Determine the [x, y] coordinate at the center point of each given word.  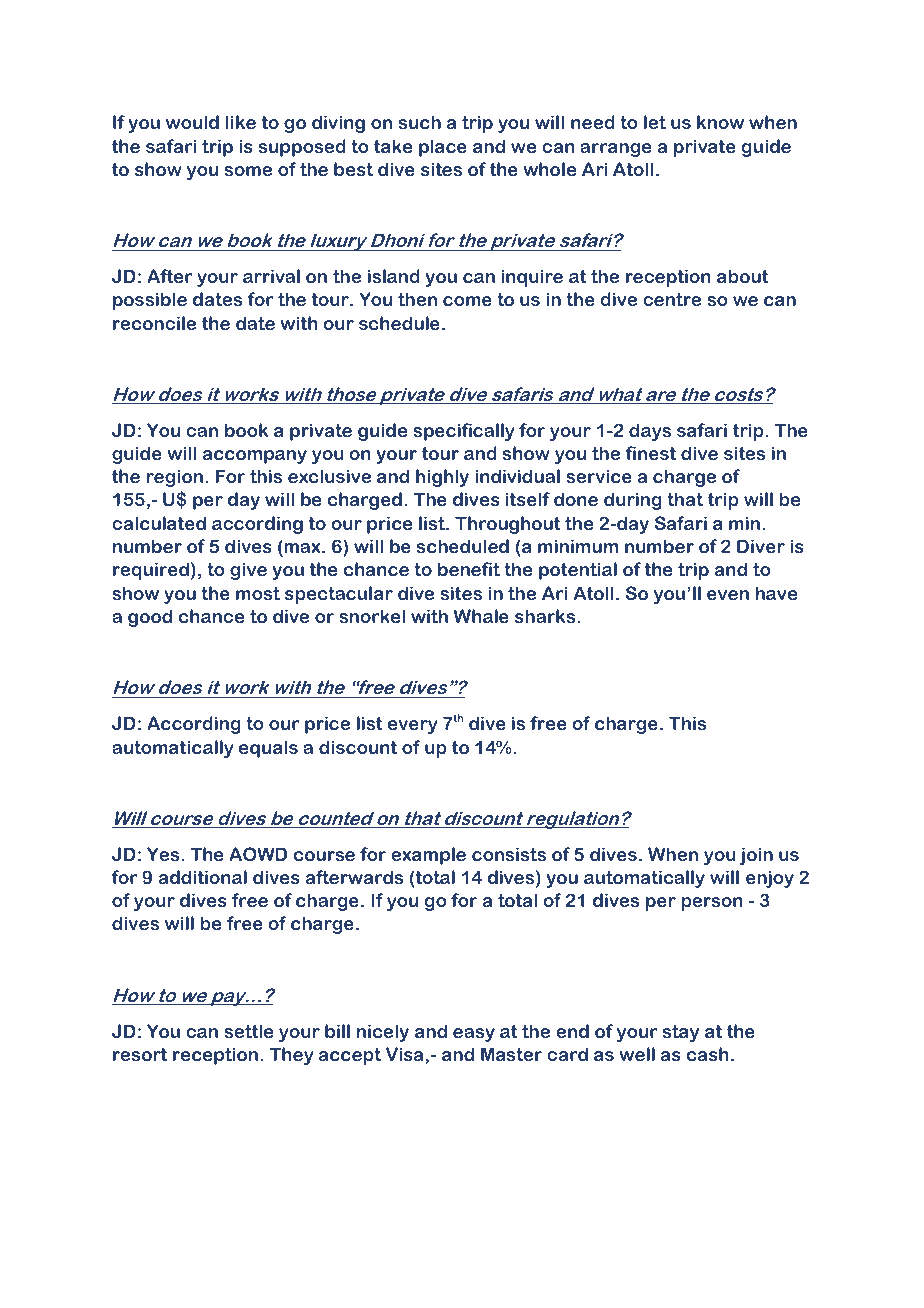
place [443, 148]
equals [268, 749]
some [248, 171]
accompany [255, 457]
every [412, 727]
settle [248, 1031]
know [720, 122]
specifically [463, 432]
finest [650, 453]
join [756, 856]
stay [681, 1033]
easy [474, 1035]
